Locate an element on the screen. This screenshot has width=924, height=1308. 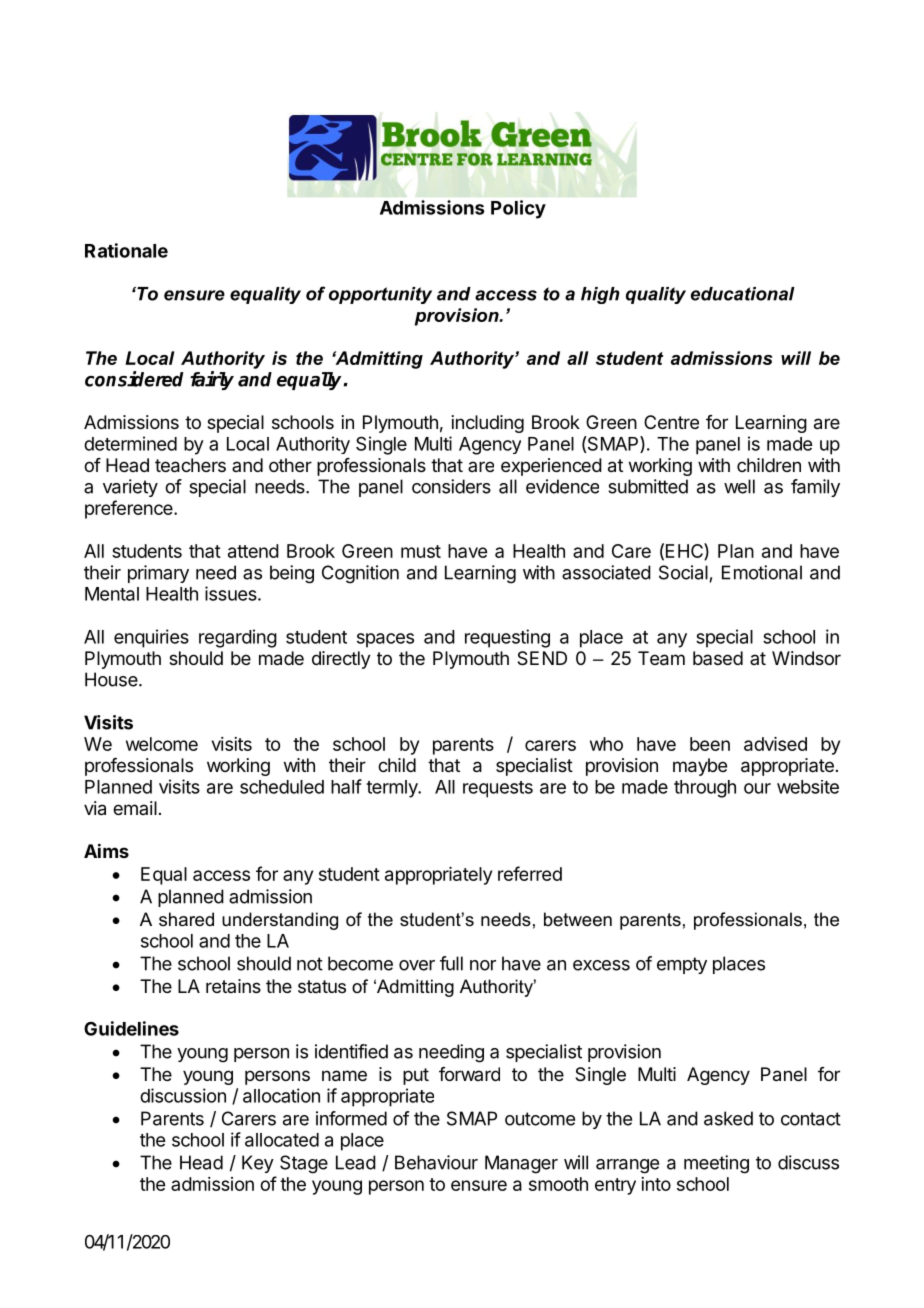
referred is located at coordinates (530, 873).
